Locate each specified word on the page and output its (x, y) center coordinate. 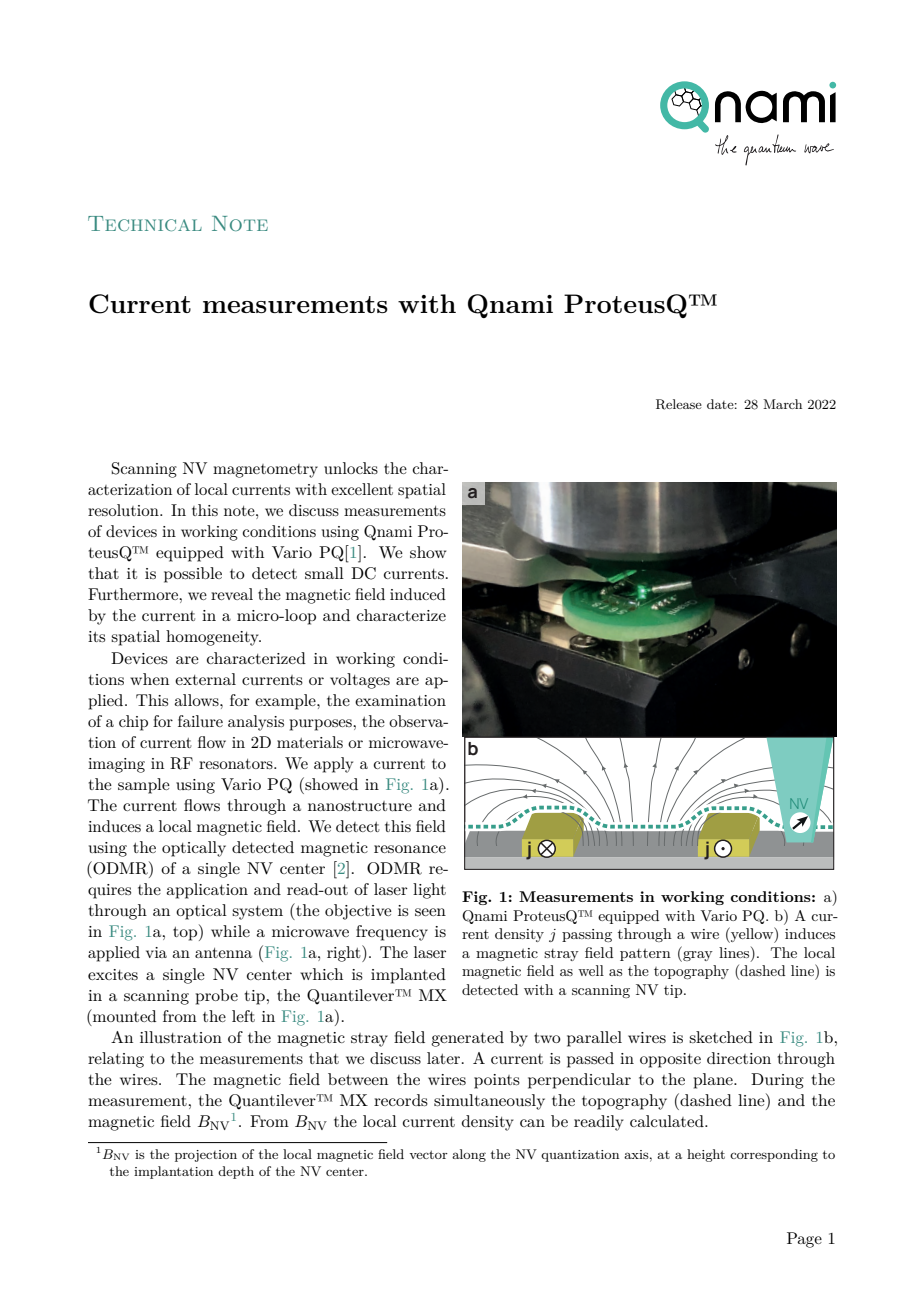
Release (679, 404)
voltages (360, 681)
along (469, 1155)
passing (587, 935)
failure (200, 721)
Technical (145, 223)
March (782, 404)
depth (236, 1172)
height (706, 1155)
